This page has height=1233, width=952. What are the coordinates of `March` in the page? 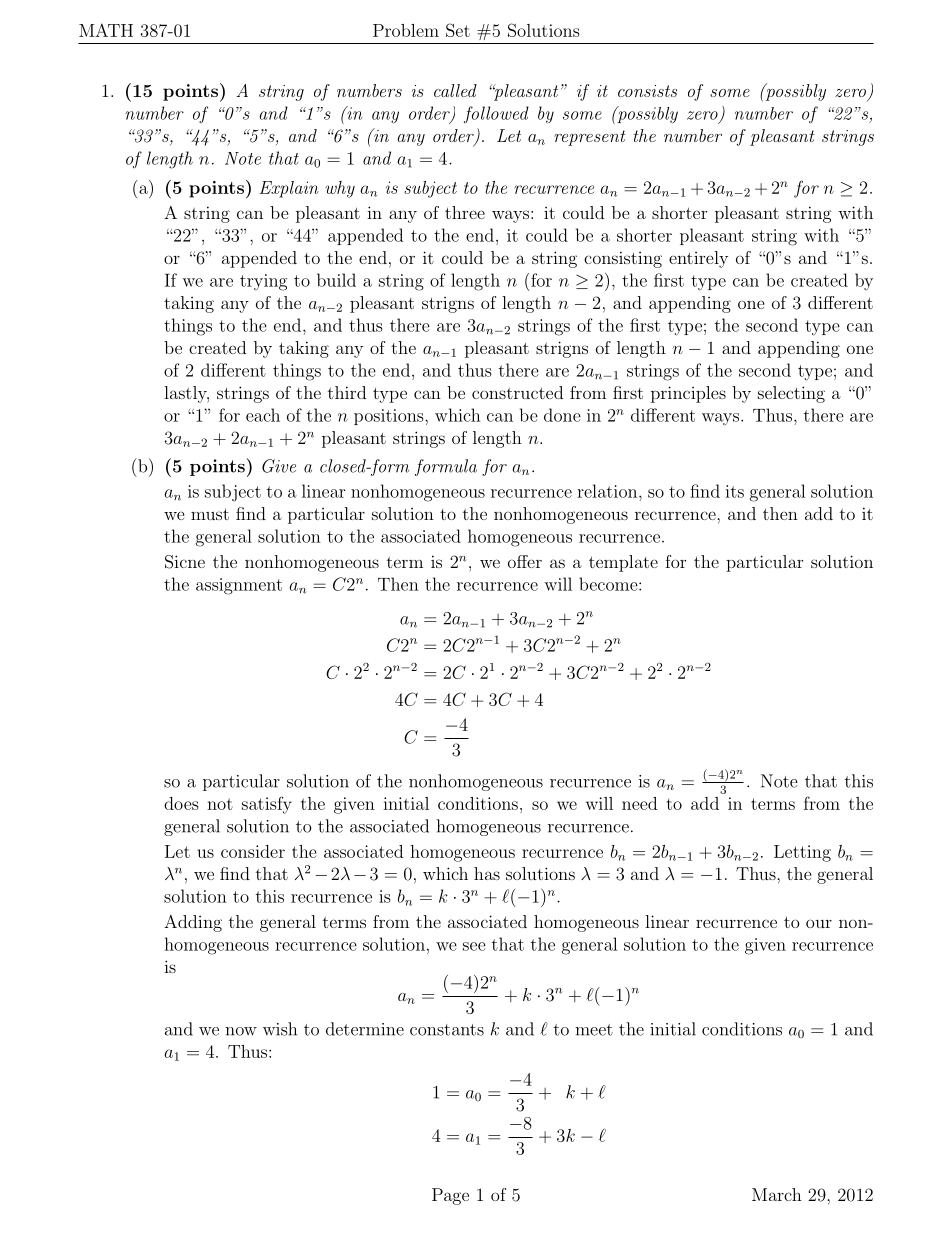 It's located at (777, 1194).
